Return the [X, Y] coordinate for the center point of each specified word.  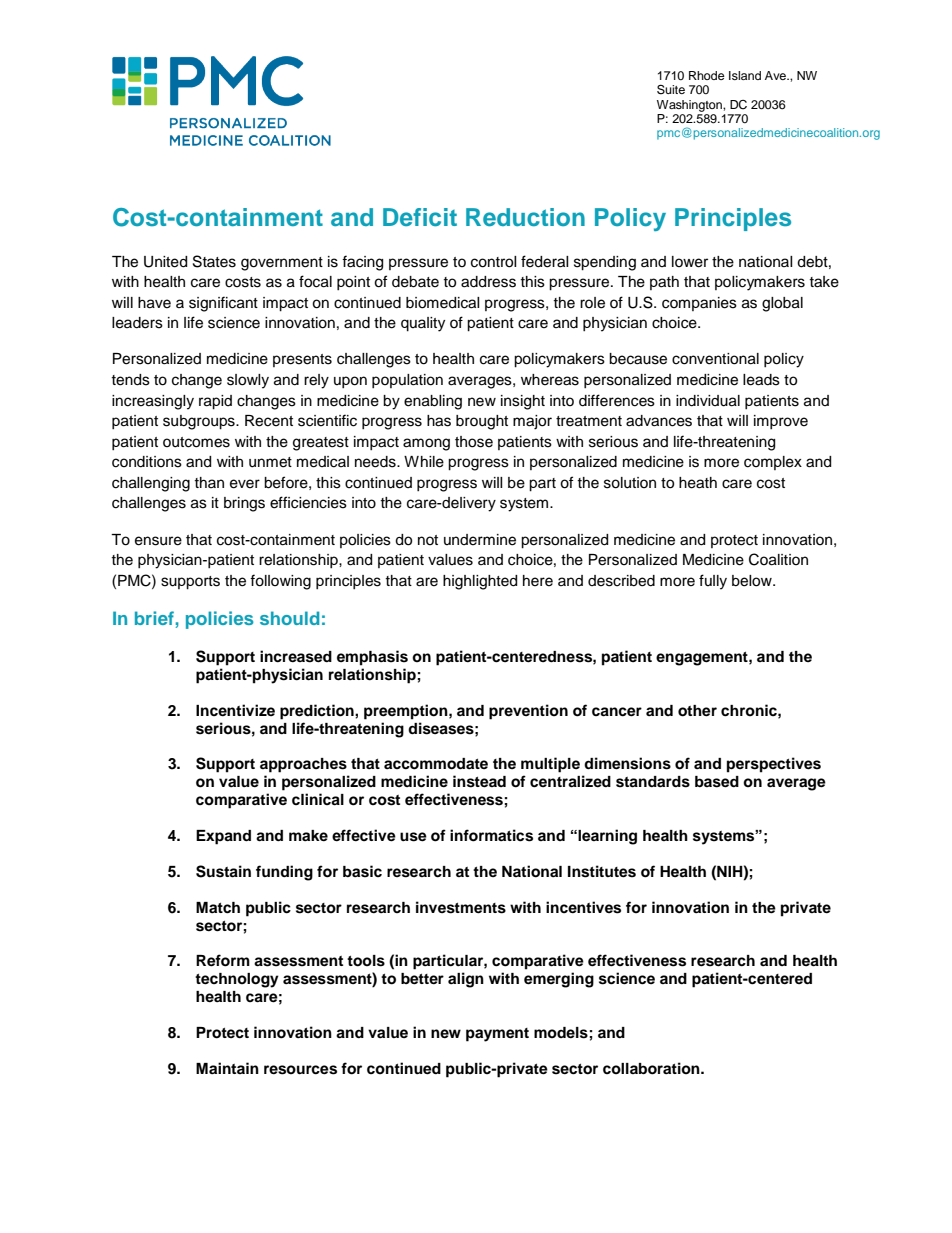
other [697, 711]
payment [497, 1035]
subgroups [200, 422]
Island [745, 75]
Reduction [525, 217]
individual [708, 401]
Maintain [227, 1068]
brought [482, 422]
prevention [528, 712]
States [214, 261]
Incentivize [235, 710]
